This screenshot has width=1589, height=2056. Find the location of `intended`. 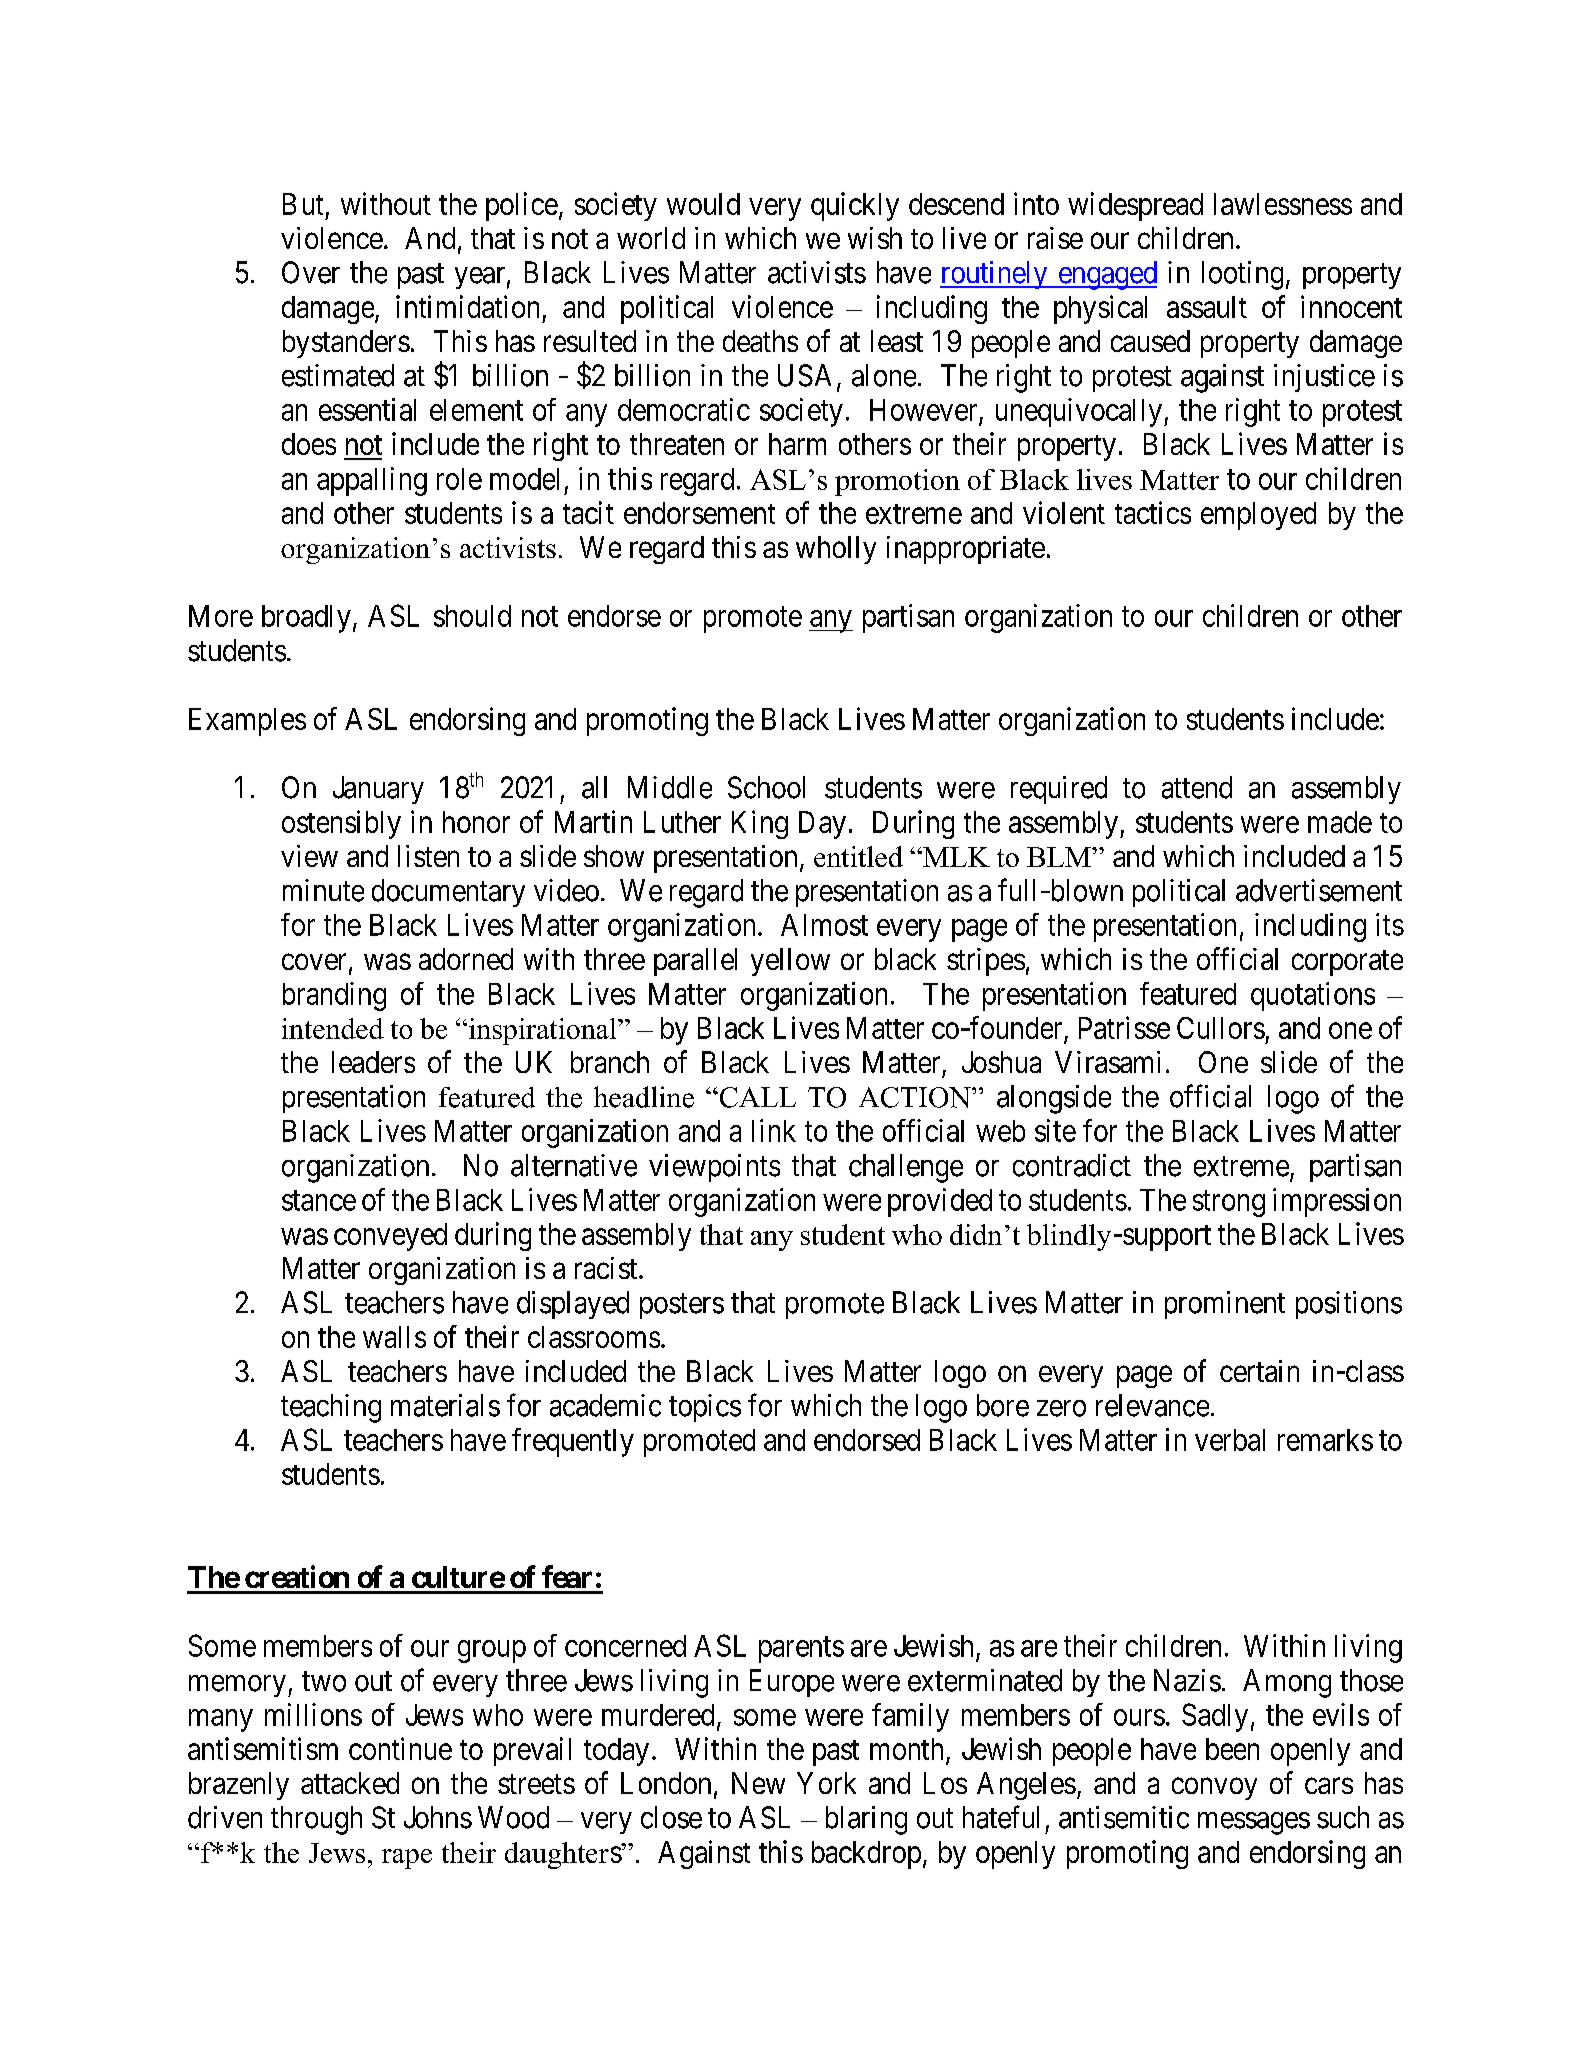

intended is located at coordinates (333, 1028).
